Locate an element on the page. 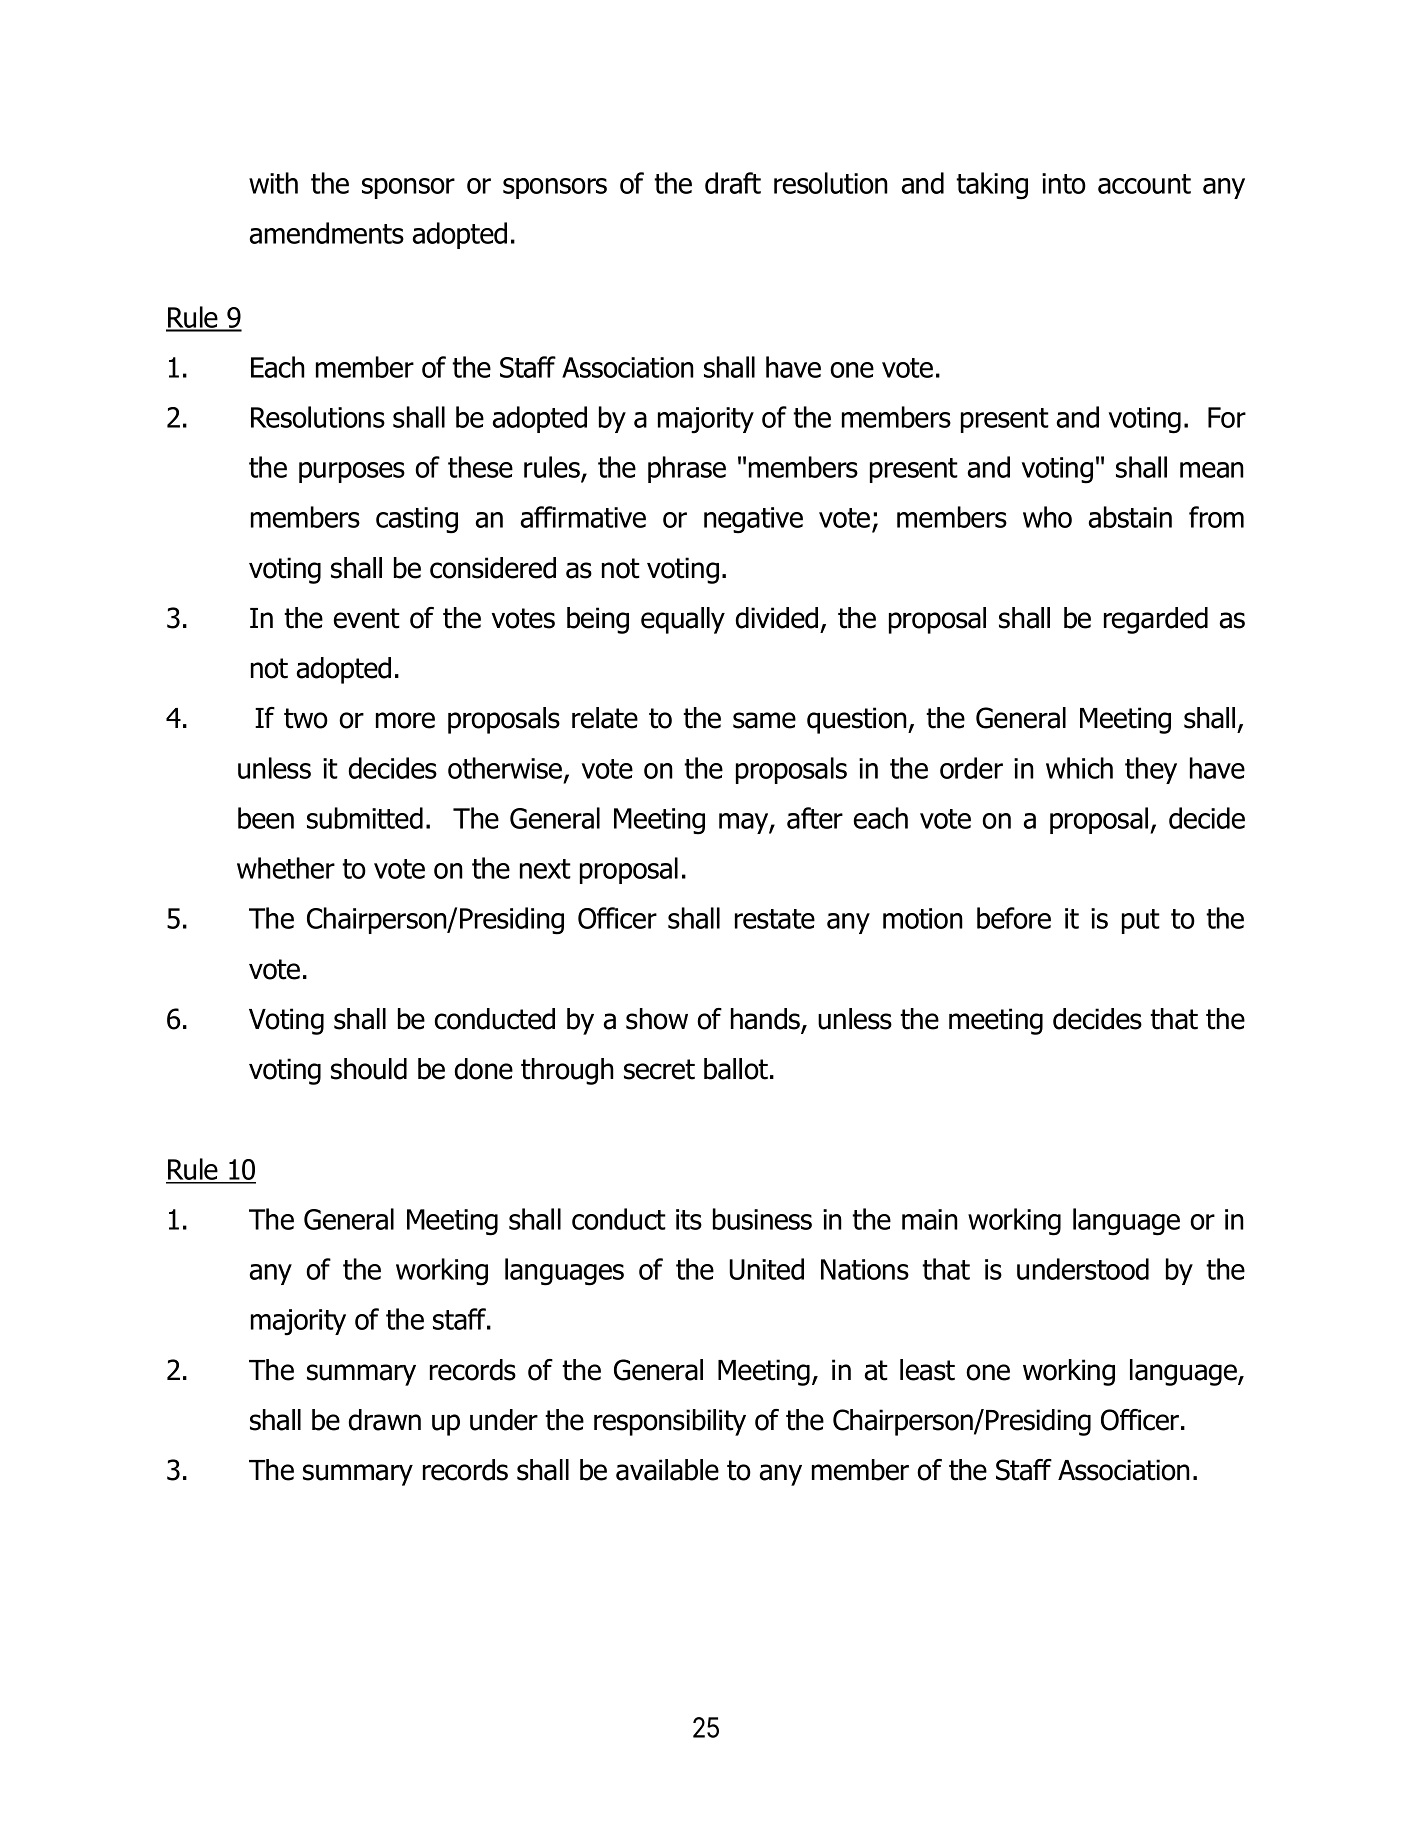 The width and height of the page is (1411, 1827). submitted is located at coordinates (365, 818).
